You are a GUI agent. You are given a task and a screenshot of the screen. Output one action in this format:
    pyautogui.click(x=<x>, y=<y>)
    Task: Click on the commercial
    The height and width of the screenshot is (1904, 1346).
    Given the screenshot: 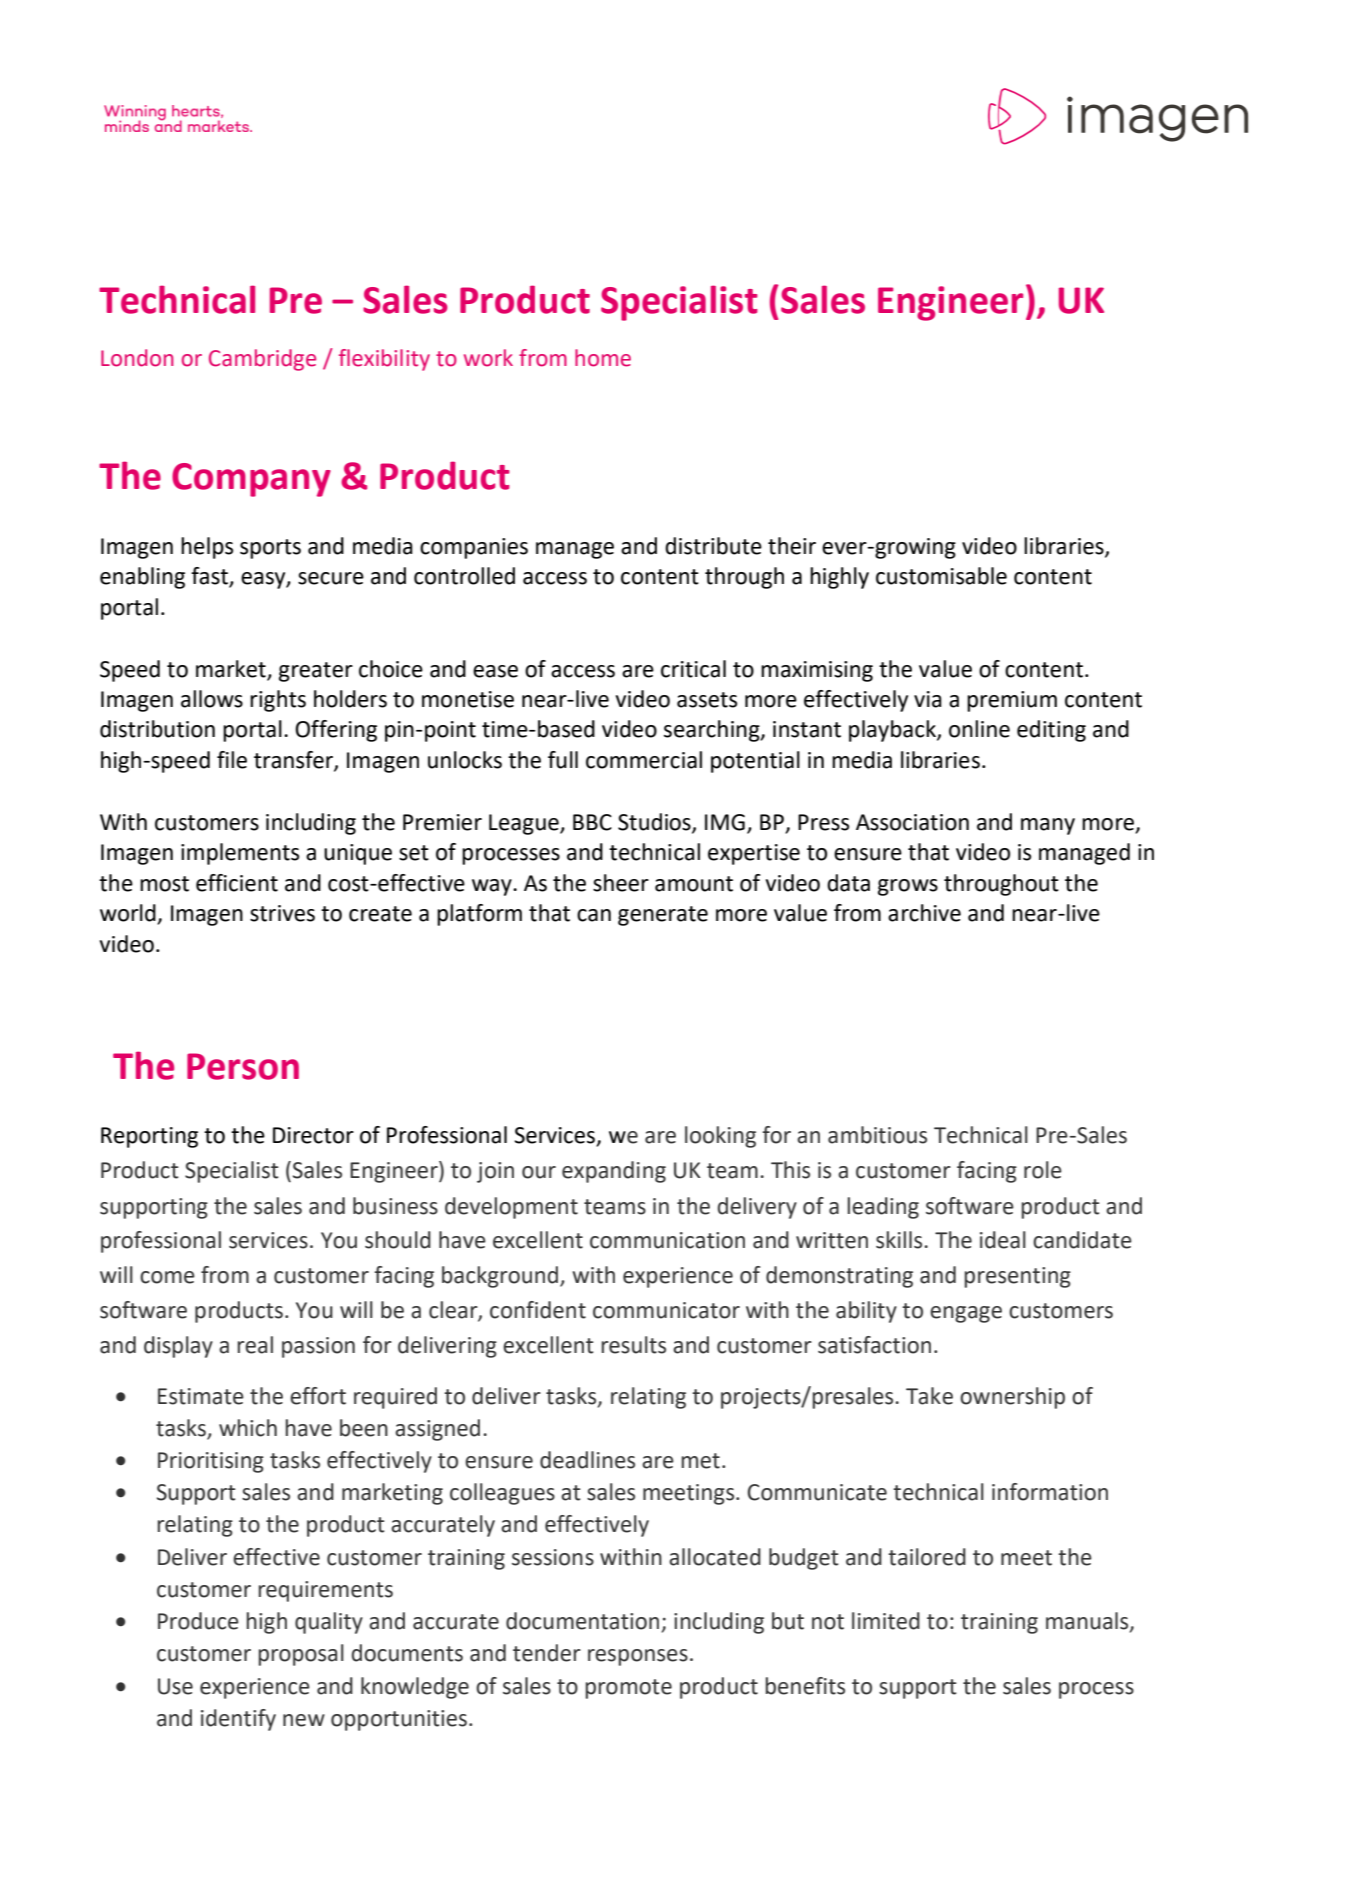 What is the action you would take?
    pyautogui.click(x=644, y=760)
